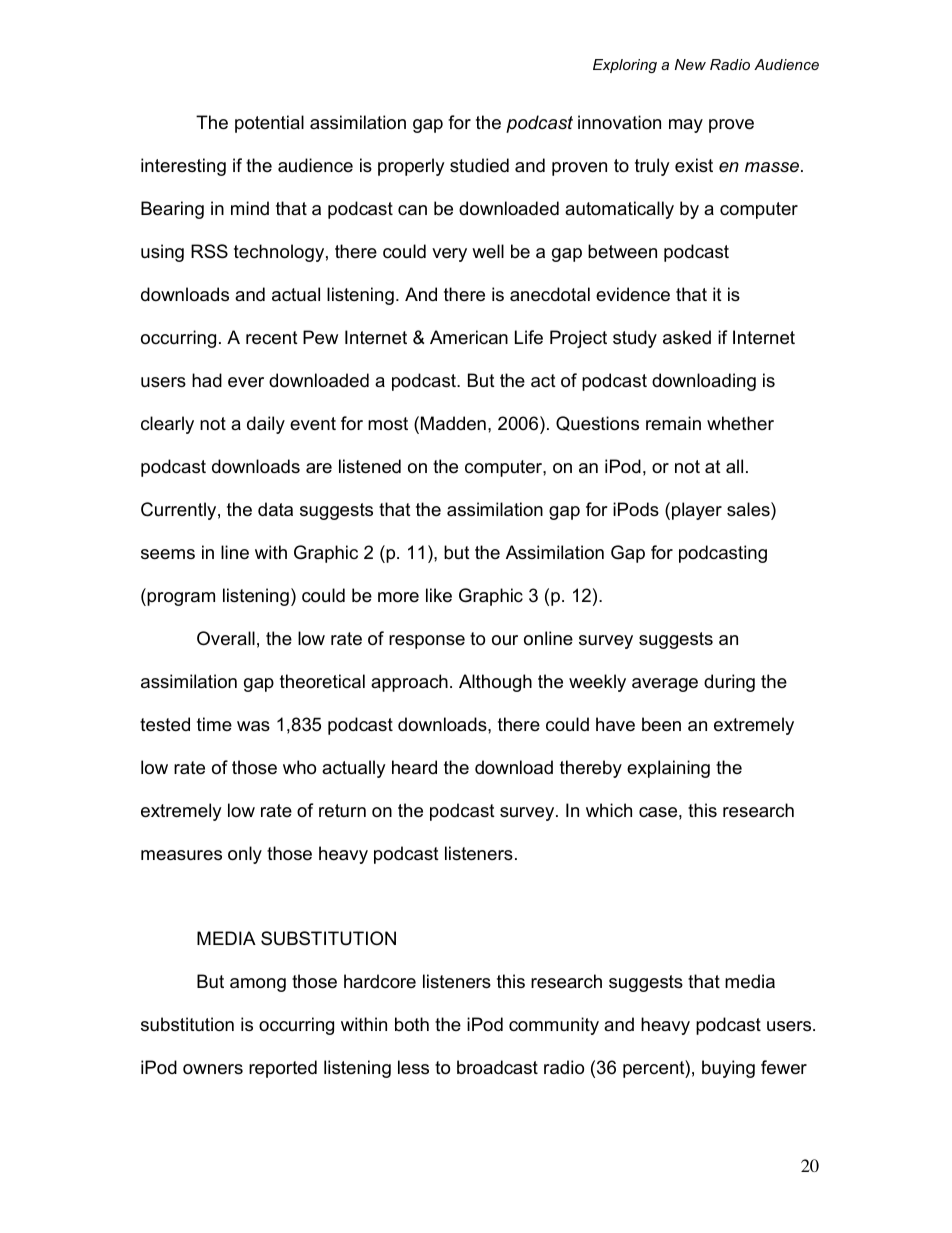  Describe the element at coordinates (497, 1067) in the page. I see `broadcast` at that location.
